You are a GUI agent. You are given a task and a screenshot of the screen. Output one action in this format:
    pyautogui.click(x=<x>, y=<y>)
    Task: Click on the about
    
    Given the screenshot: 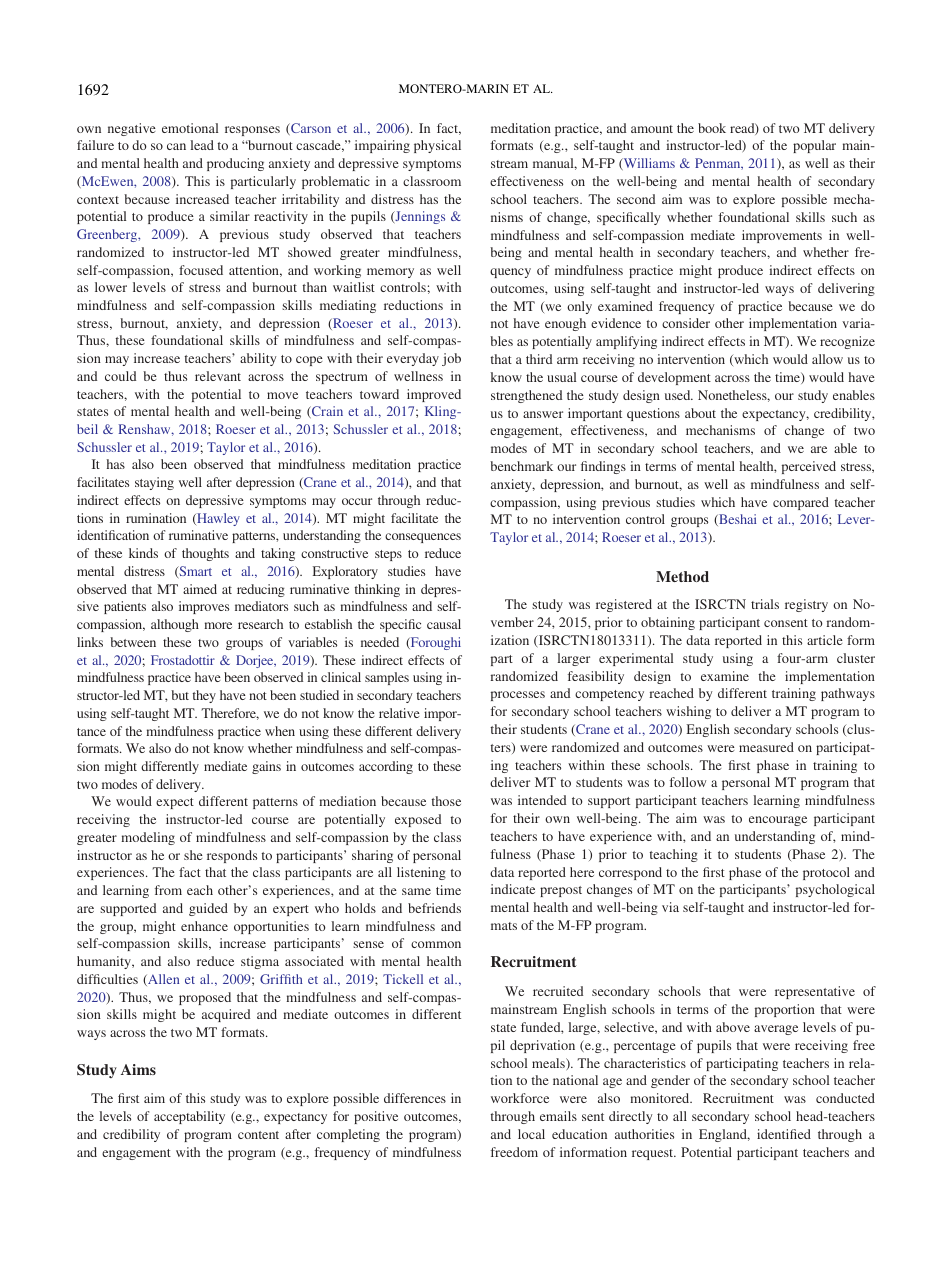 What is the action you would take?
    pyautogui.click(x=700, y=413)
